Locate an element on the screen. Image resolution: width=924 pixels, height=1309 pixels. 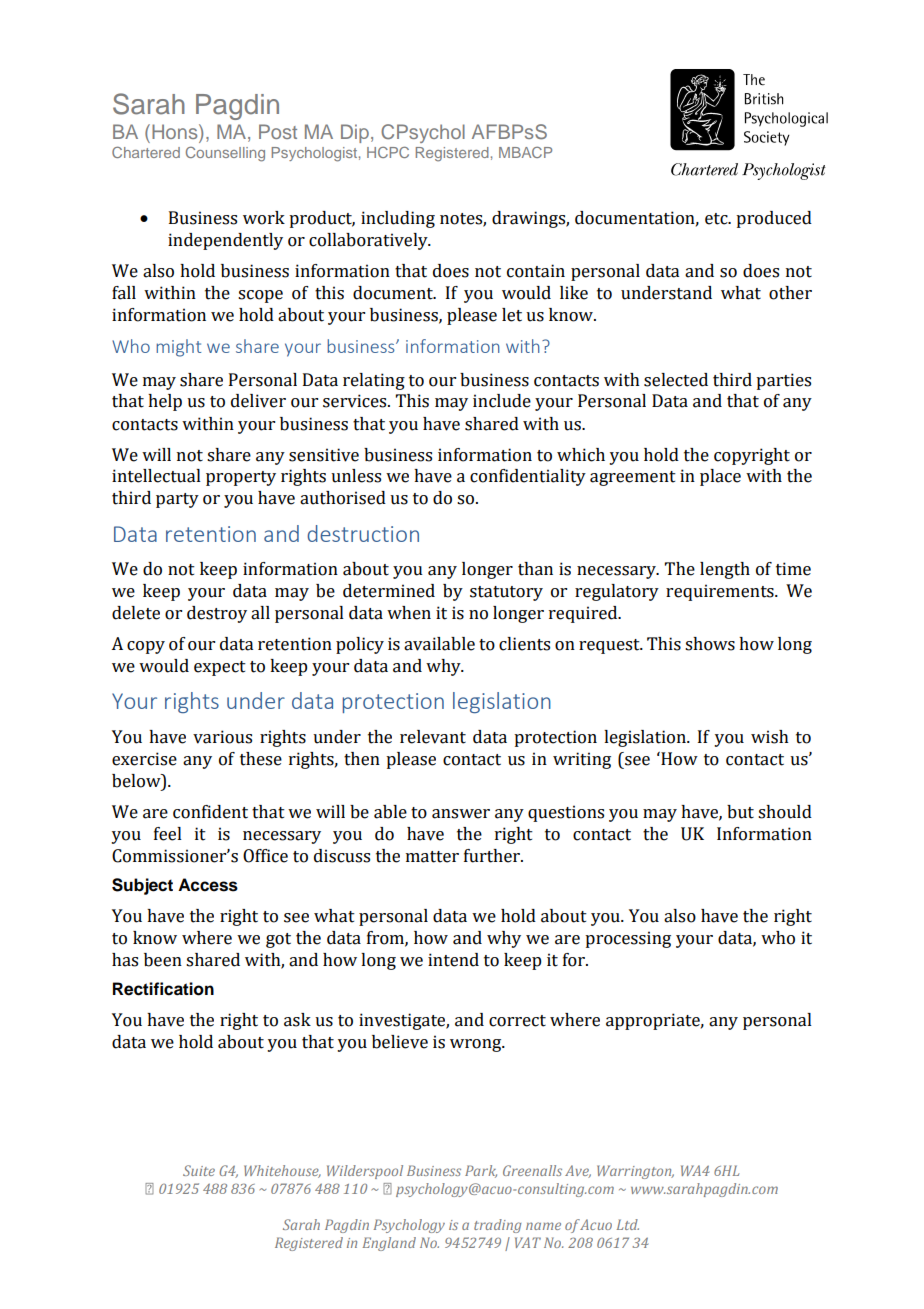
Ltd is located at coordinates (628, 1224).
